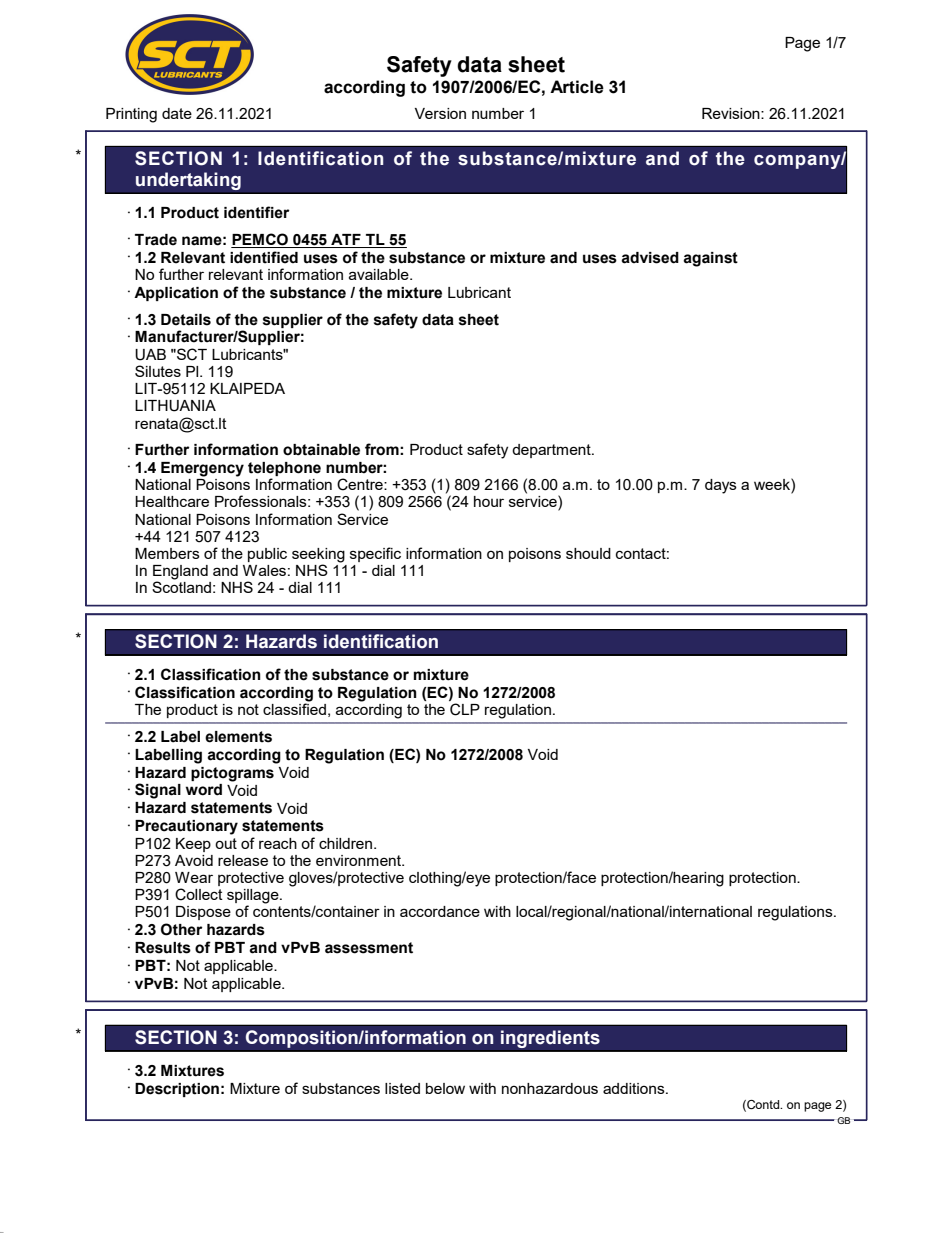 This page has height=1233, width=952. Describe the element at coordinates (588, 553) in the page. I see `should` at that location.
